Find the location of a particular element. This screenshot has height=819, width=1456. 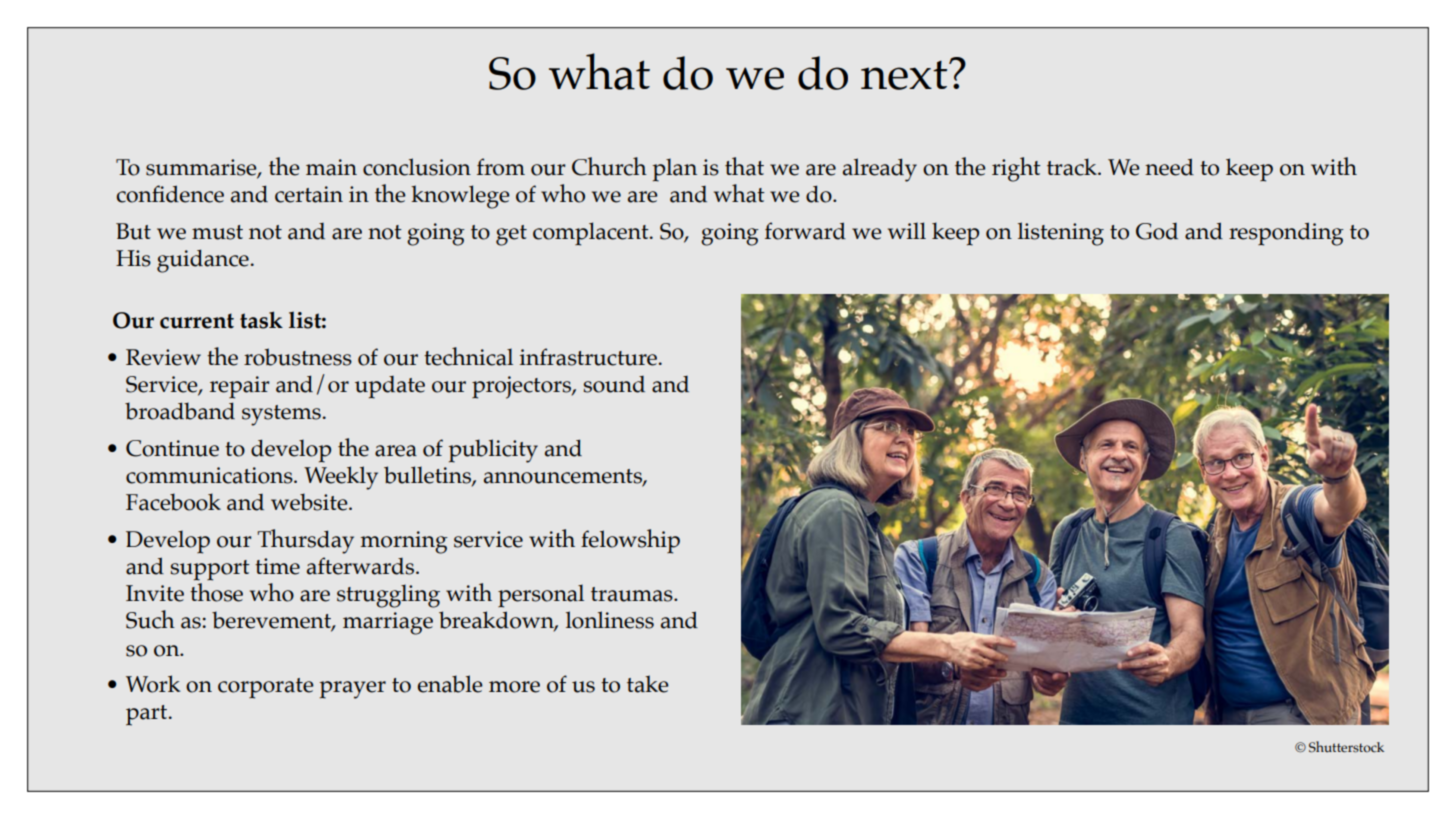

part is located at coordinates (148, 715).
